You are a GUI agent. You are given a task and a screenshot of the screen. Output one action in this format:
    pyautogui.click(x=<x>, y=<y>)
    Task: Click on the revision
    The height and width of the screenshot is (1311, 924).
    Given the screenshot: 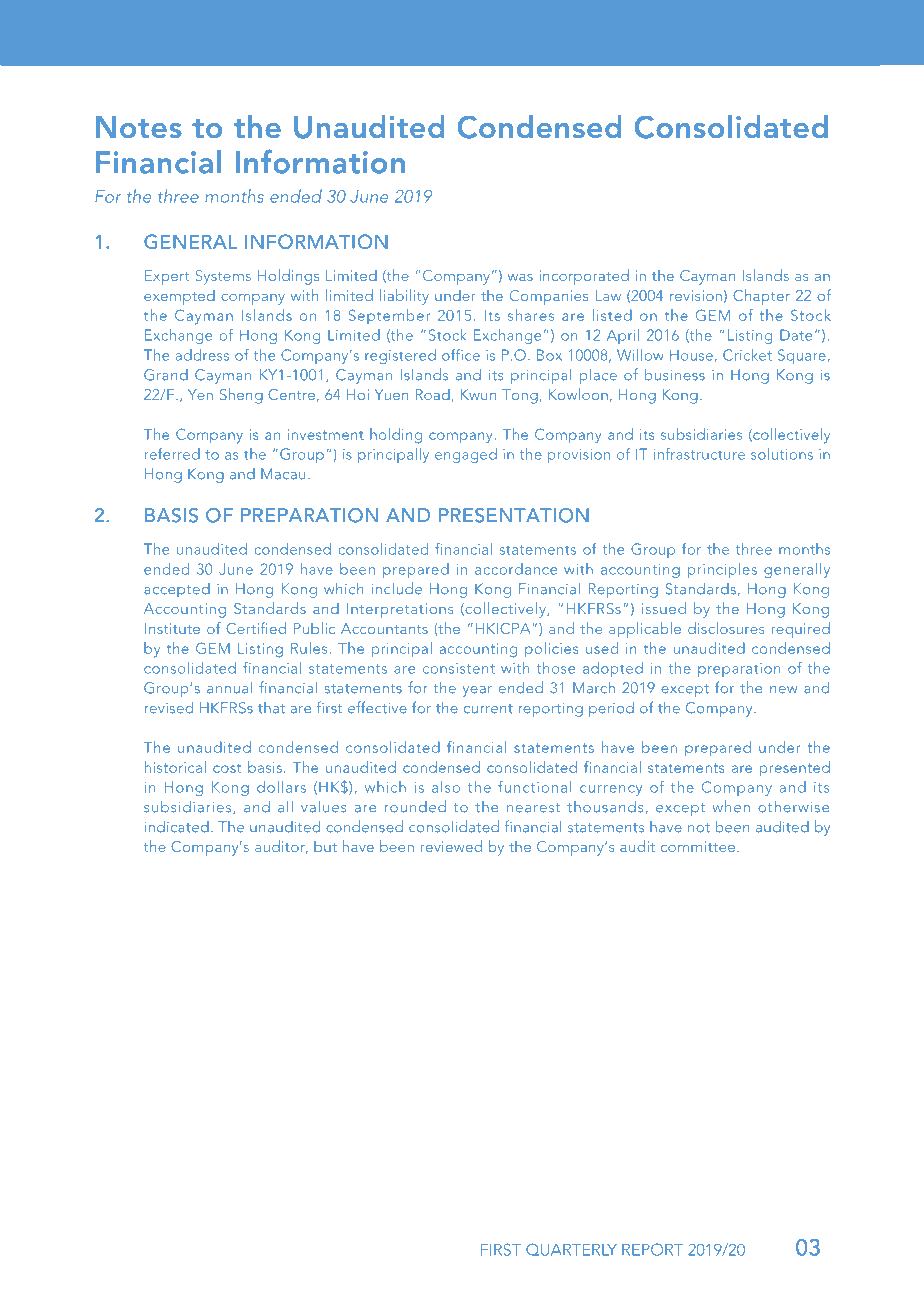 What is the action you would take?
    pyautogui.click(x=696, y=295)
